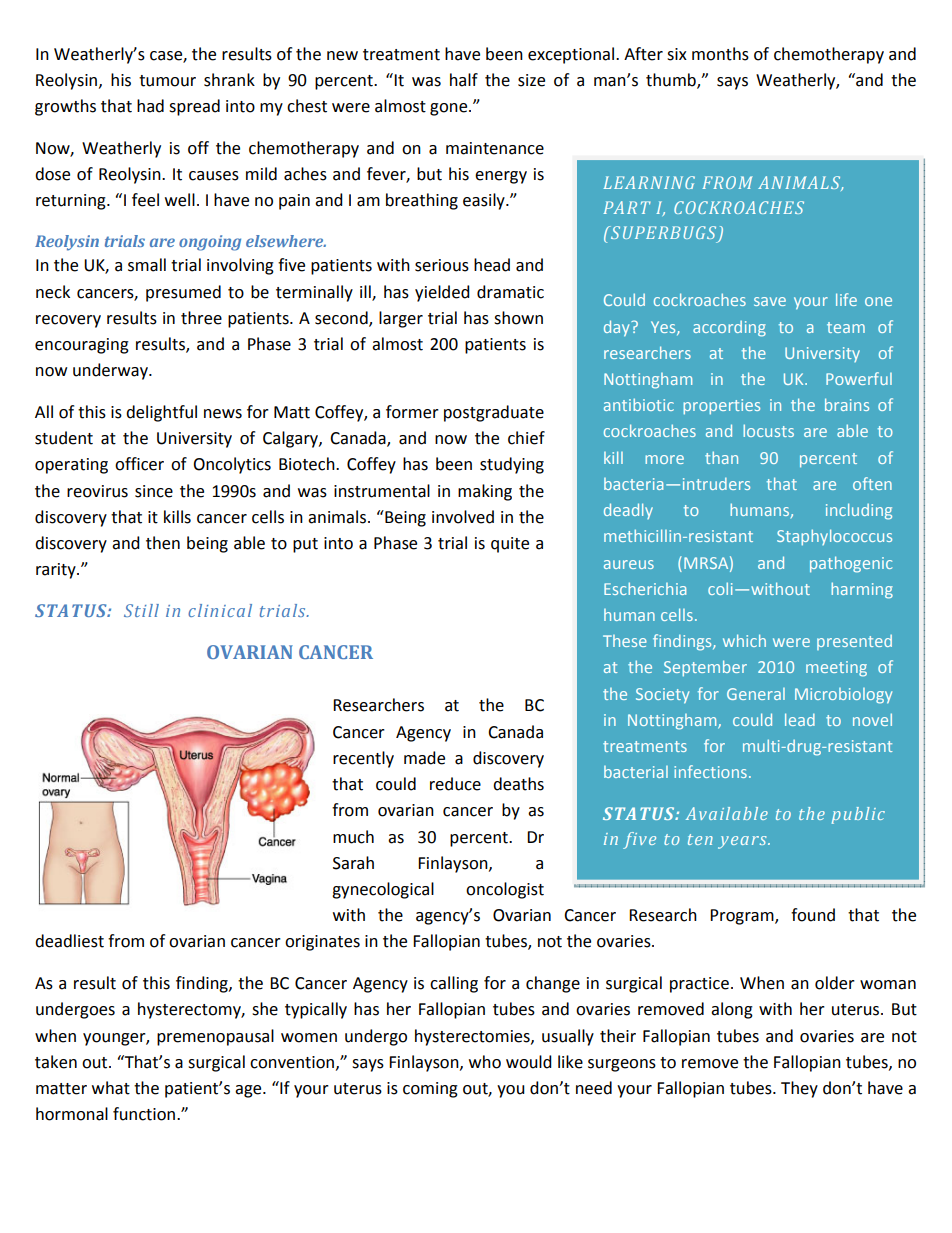 This screenshot has width=952, height=1233. What do you see at coordinates (424, 758) in the screenshot?
I see `made` at bounding box center [424, 758].
